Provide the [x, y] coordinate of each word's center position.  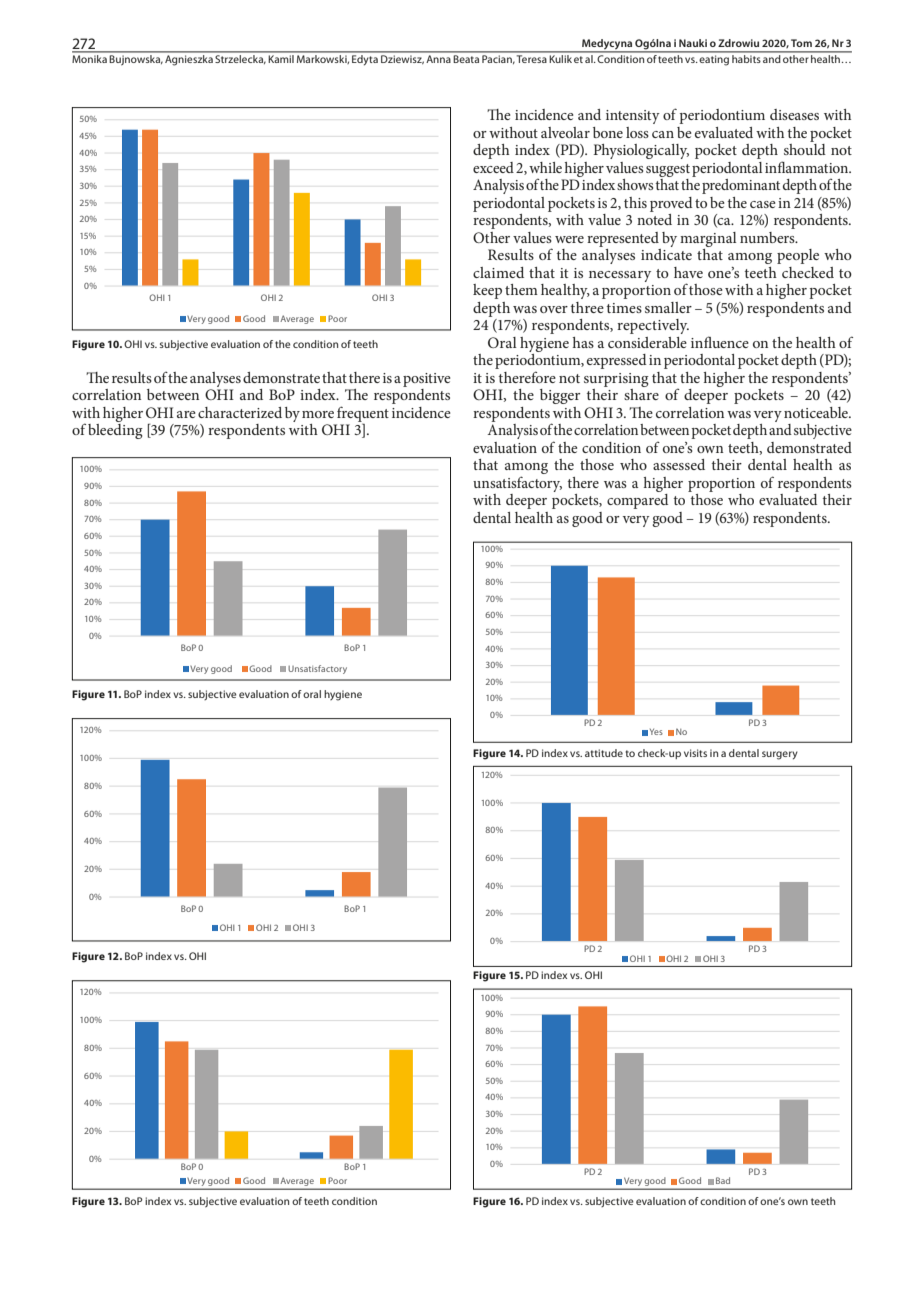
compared [637, 500]
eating [714, 60]
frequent [363, 415]
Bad [723, 1180]
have [688, 272]
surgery [780, 755]
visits [695, 753]
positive [427, 380]
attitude [604, 753]
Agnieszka [189, 59]
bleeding [115, 430]
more [318, 414]
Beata [466, 59]
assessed [679, 464]
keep [487, 291]
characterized [240, 412]
